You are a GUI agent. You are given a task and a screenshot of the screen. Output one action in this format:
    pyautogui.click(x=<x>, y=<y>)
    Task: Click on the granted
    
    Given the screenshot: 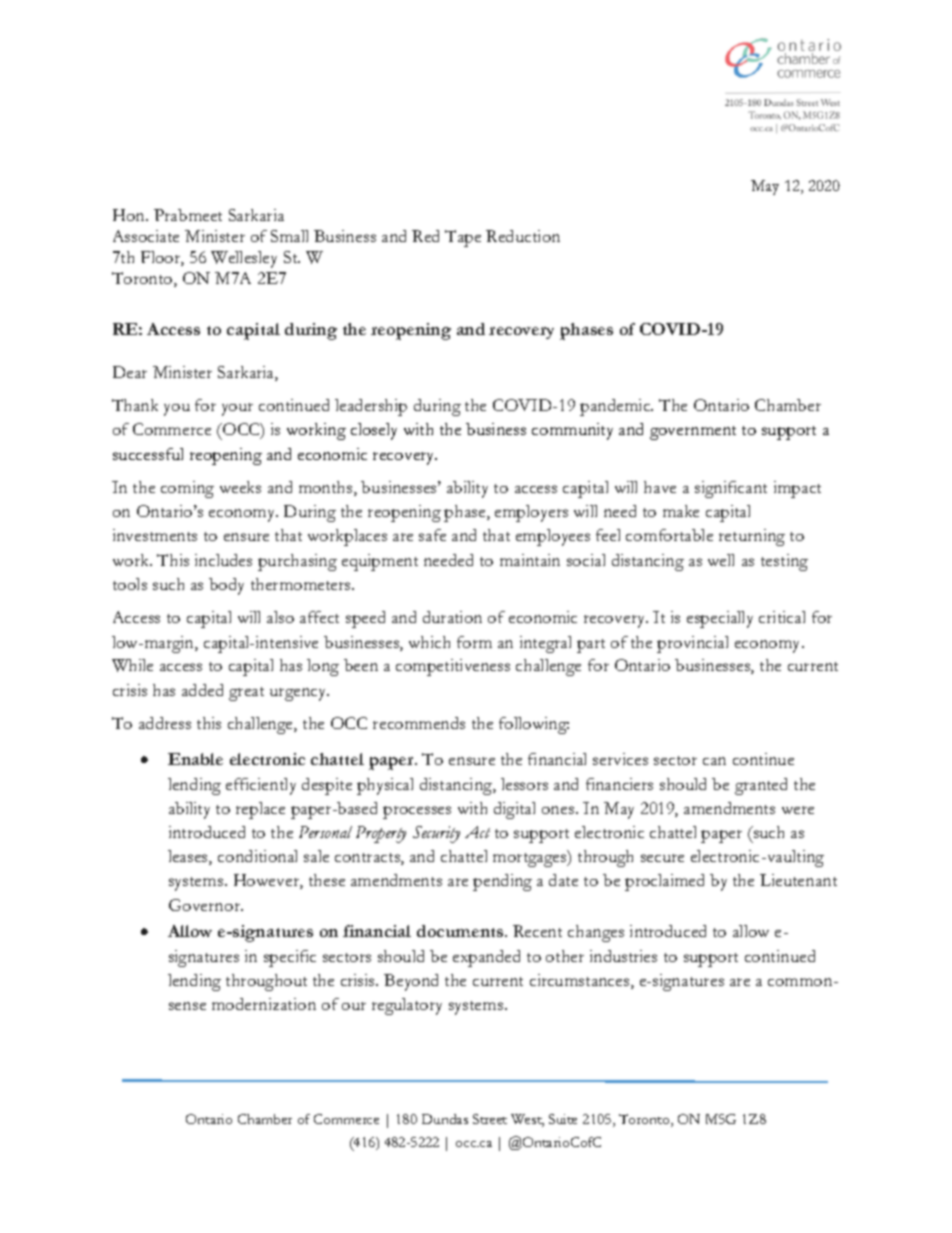 What is the action you would take?
    pyautogui.click(x=761, y=786)
